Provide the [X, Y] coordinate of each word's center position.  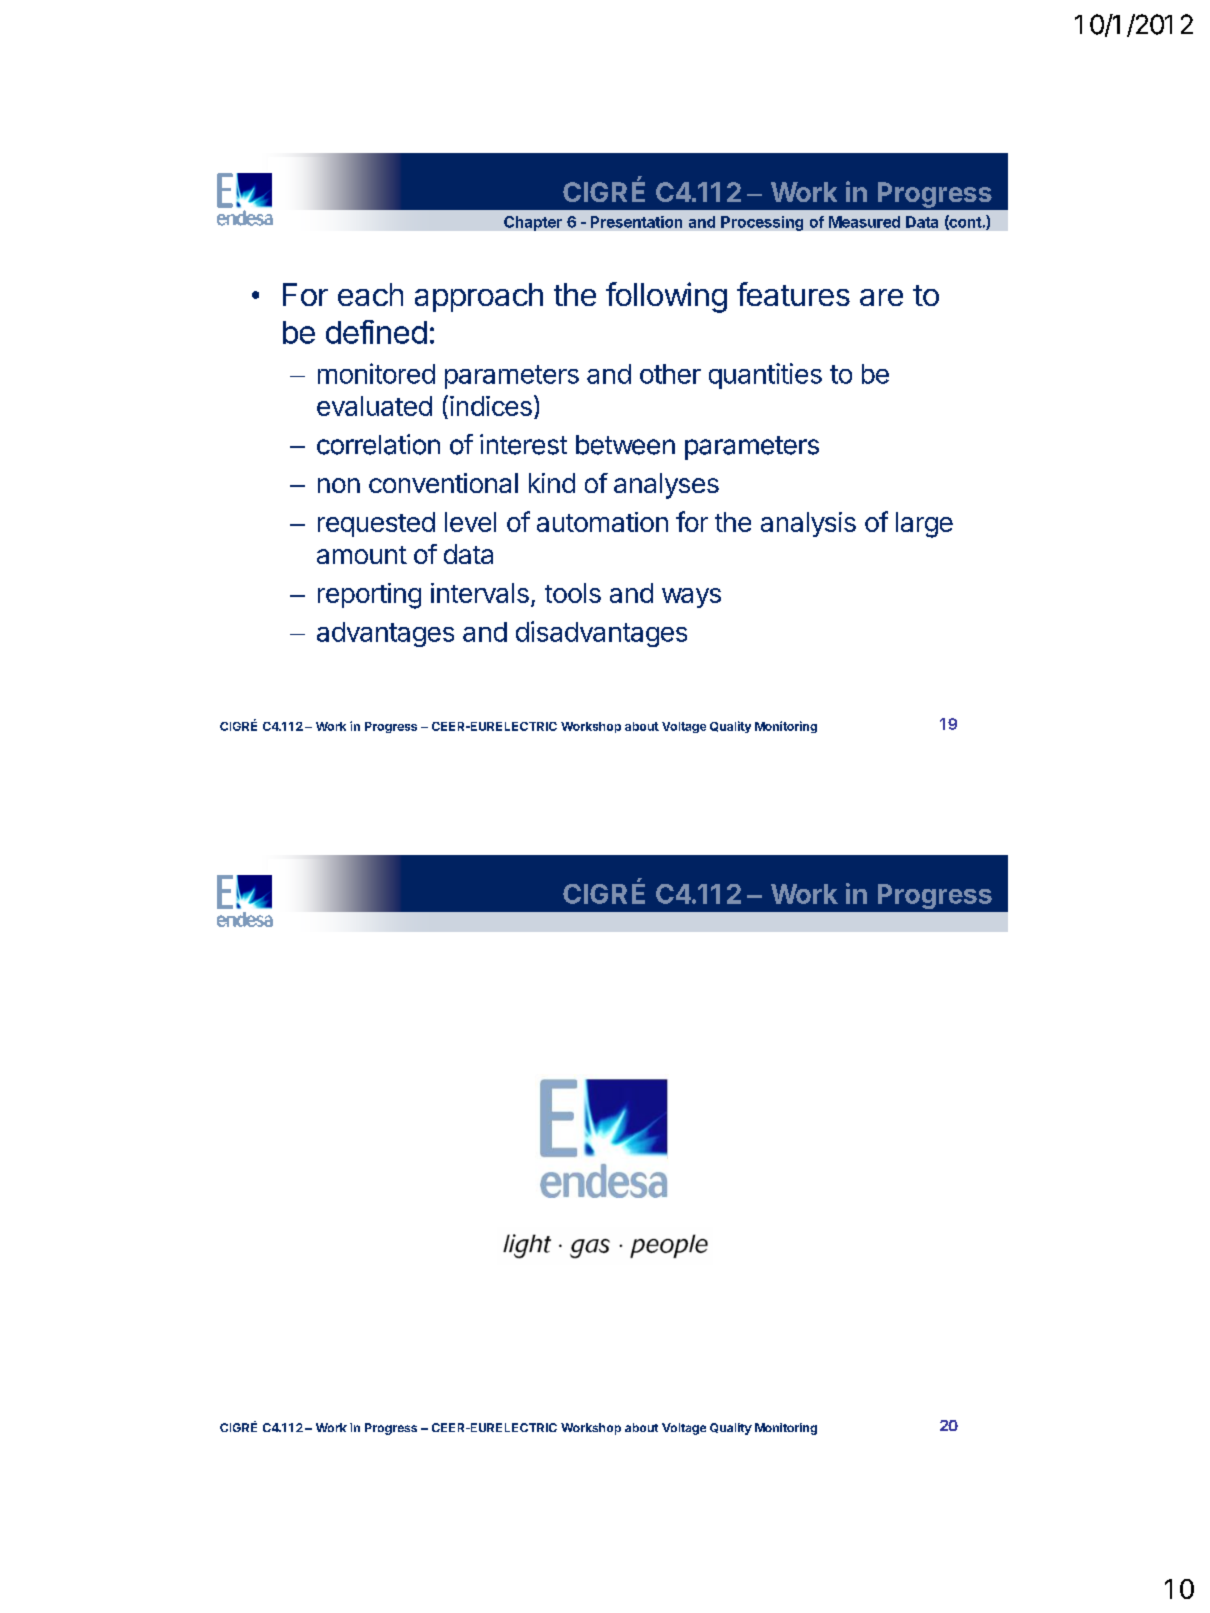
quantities [765, 376]
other [670, 374]
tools [573, 593]
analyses [666, 486]
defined [376, 332]
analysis [808, 524]
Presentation [636, 222]
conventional [443, 483]
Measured [864, 222]
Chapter [533, 223]
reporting [369, 596]
